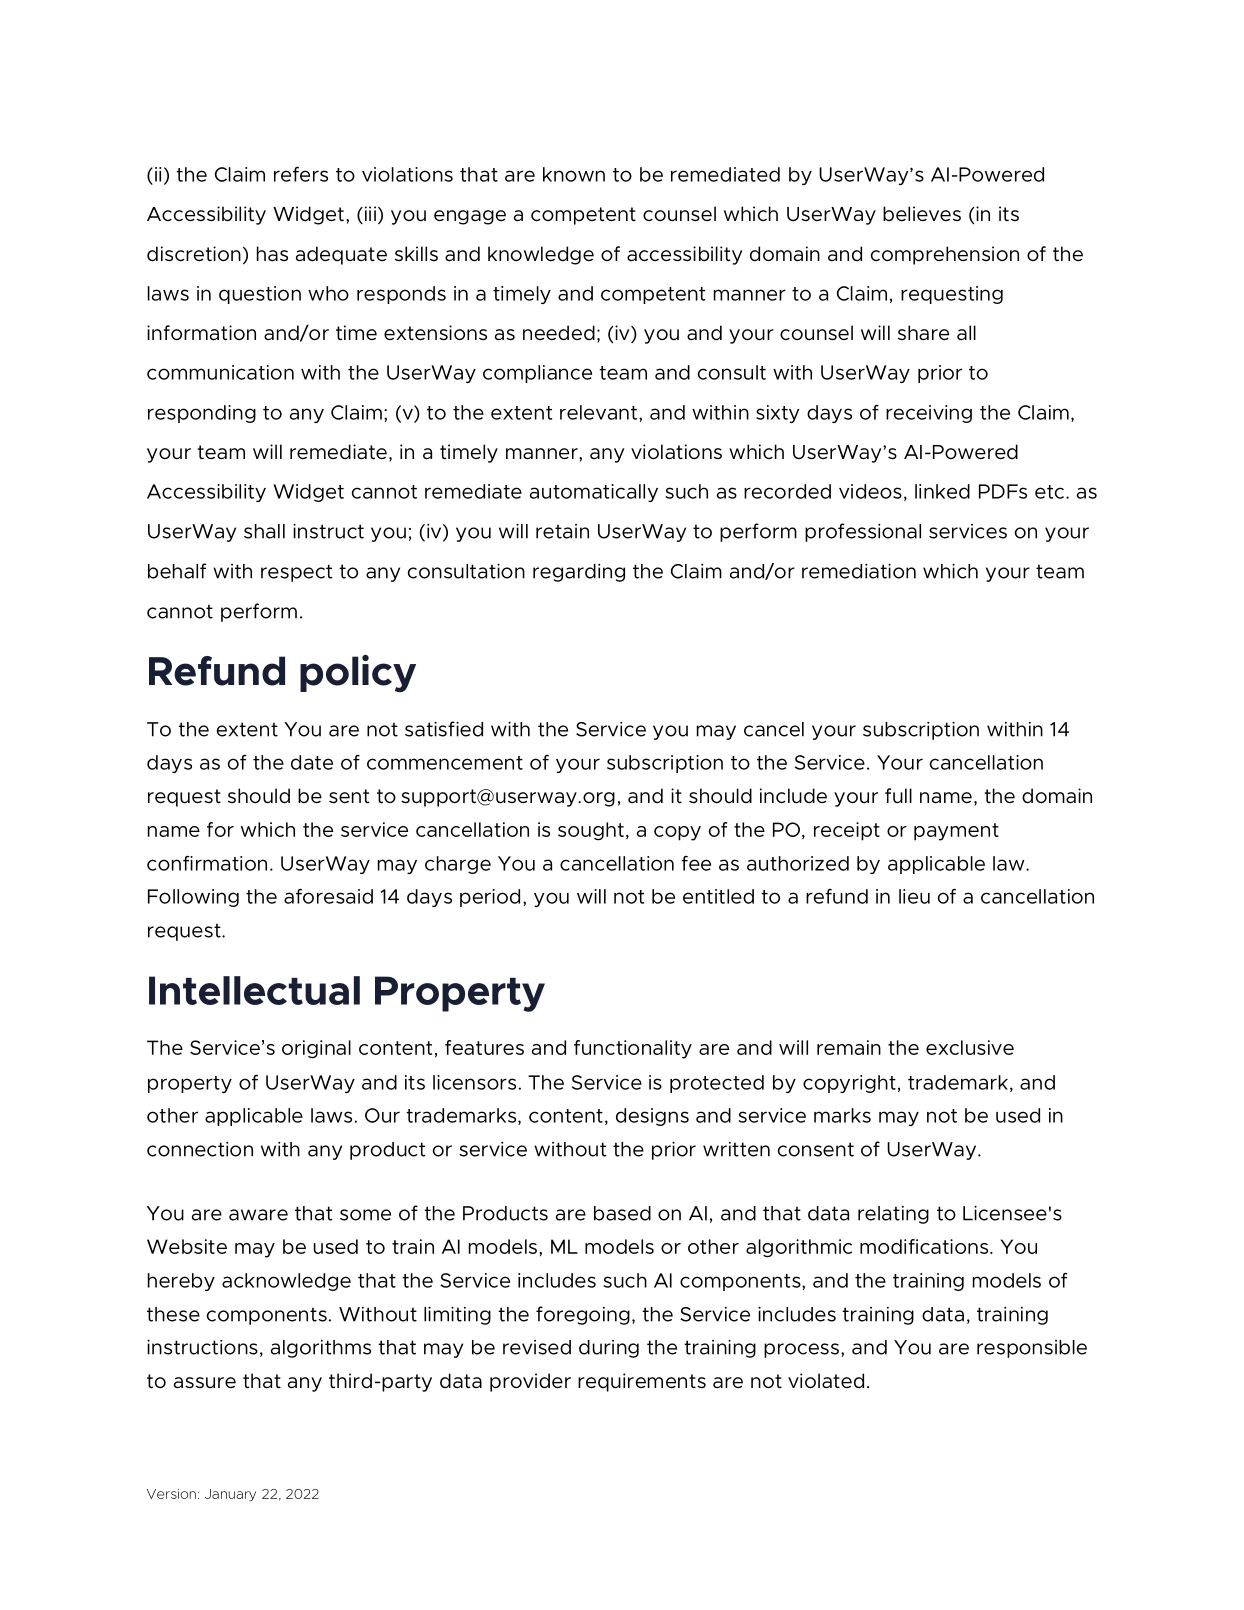 The width and height of the screenshot is (1244, 1610). Describe the element at coordinates (272, 254) in the screenshot. I see `has` at that location.
